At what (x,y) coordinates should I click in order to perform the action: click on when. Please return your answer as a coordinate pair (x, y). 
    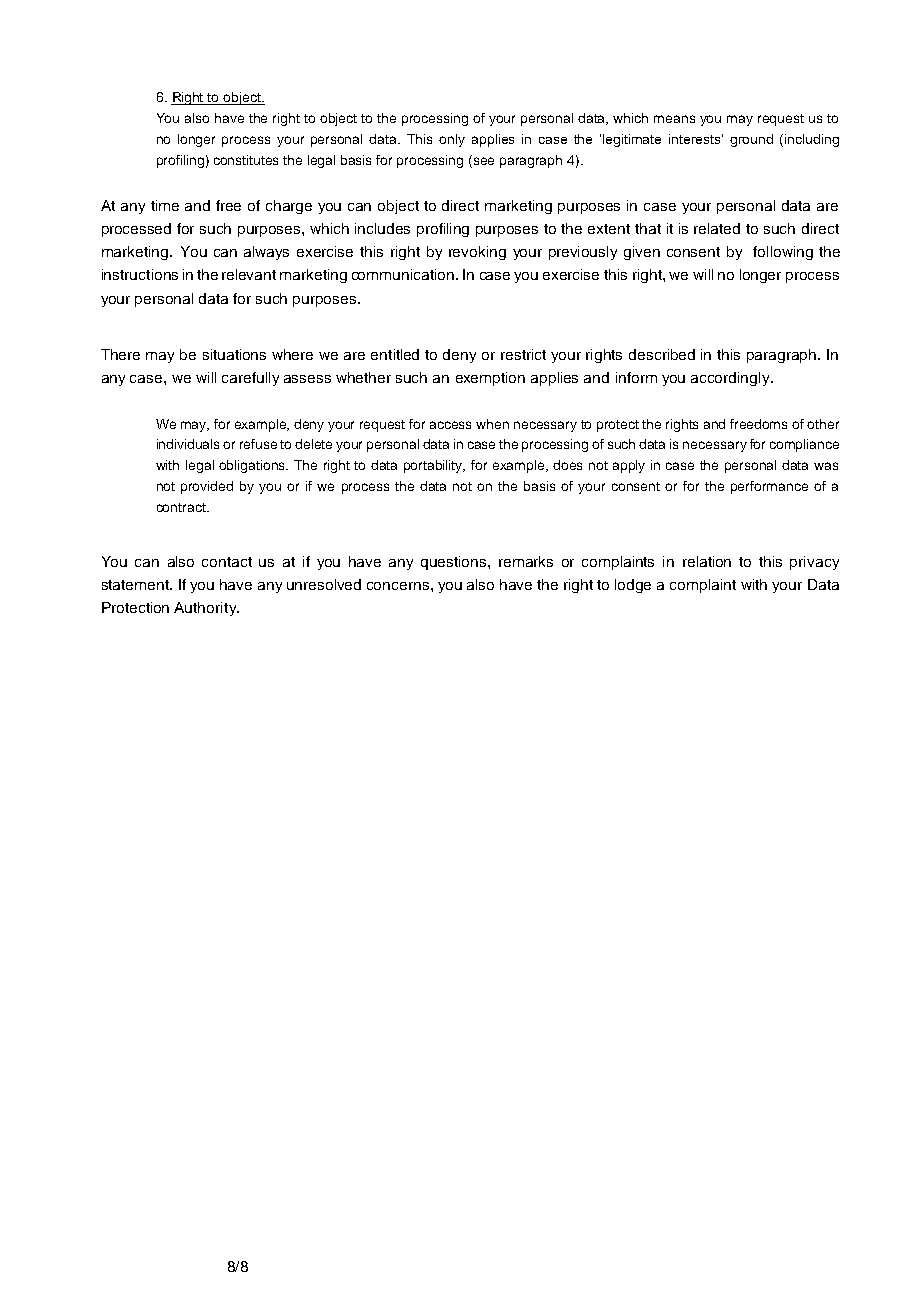
    Looking at the image, I should click on (492, 424).
